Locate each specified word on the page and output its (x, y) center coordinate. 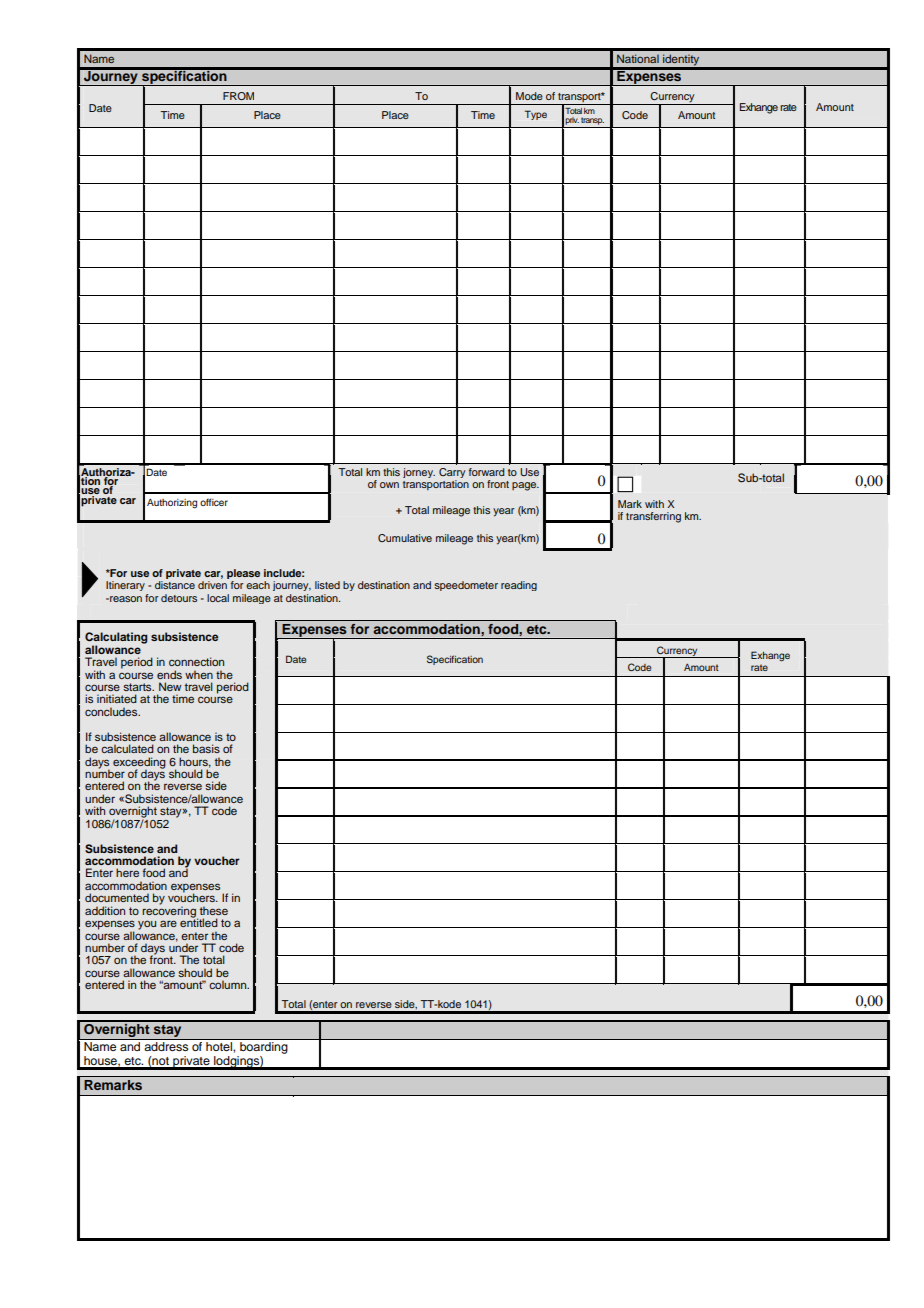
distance (175, 585)
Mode (529, 96)
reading (519, 586)
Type (536, 115)
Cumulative (405, 538)
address (166, 1046)
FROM (238, 96)
